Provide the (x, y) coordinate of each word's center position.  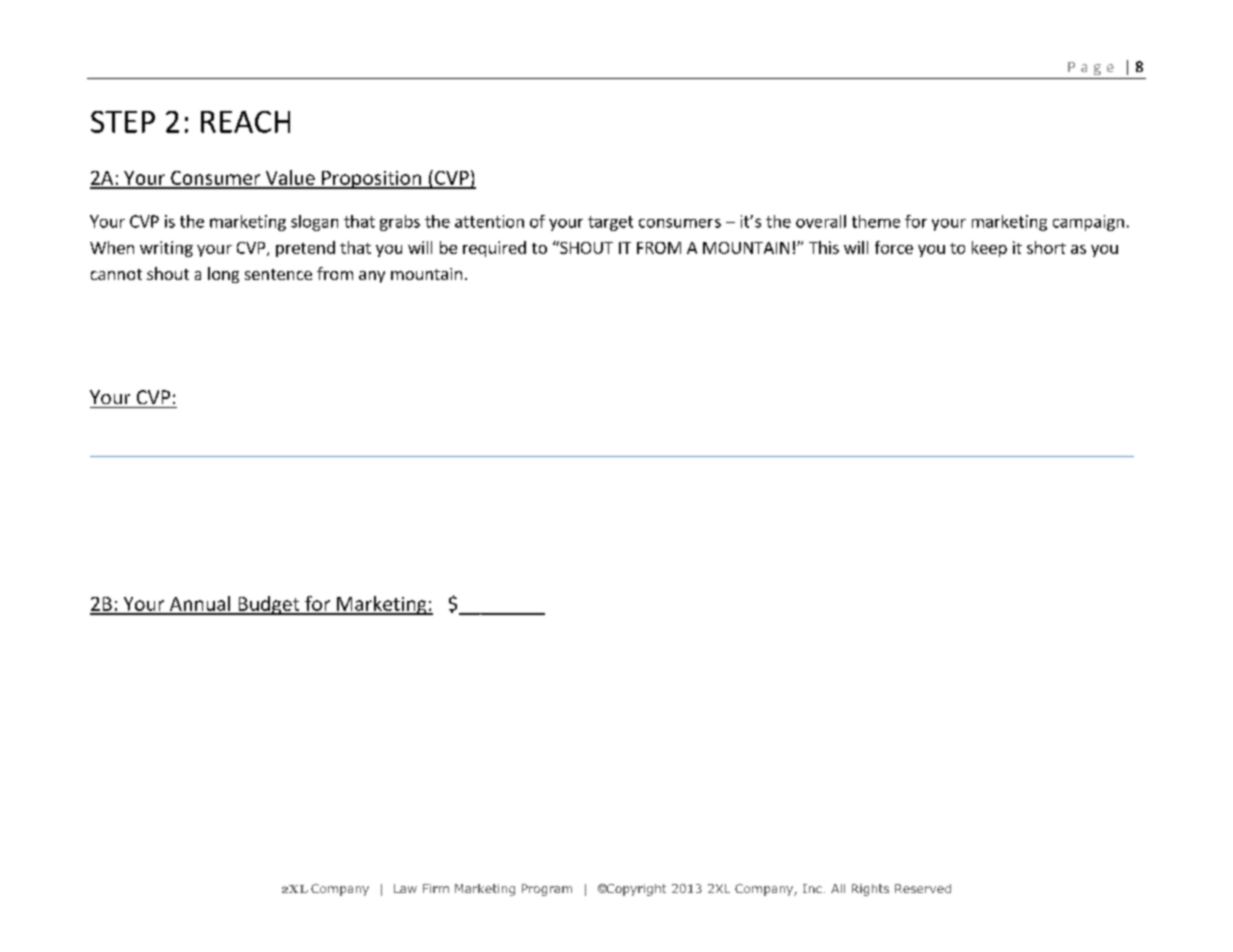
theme (876, 221)
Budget (269, 605)
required (494, 249)
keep (989, 249)
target (610, 223)
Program (547, 890)
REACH (245, 122)
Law (405, 888)
